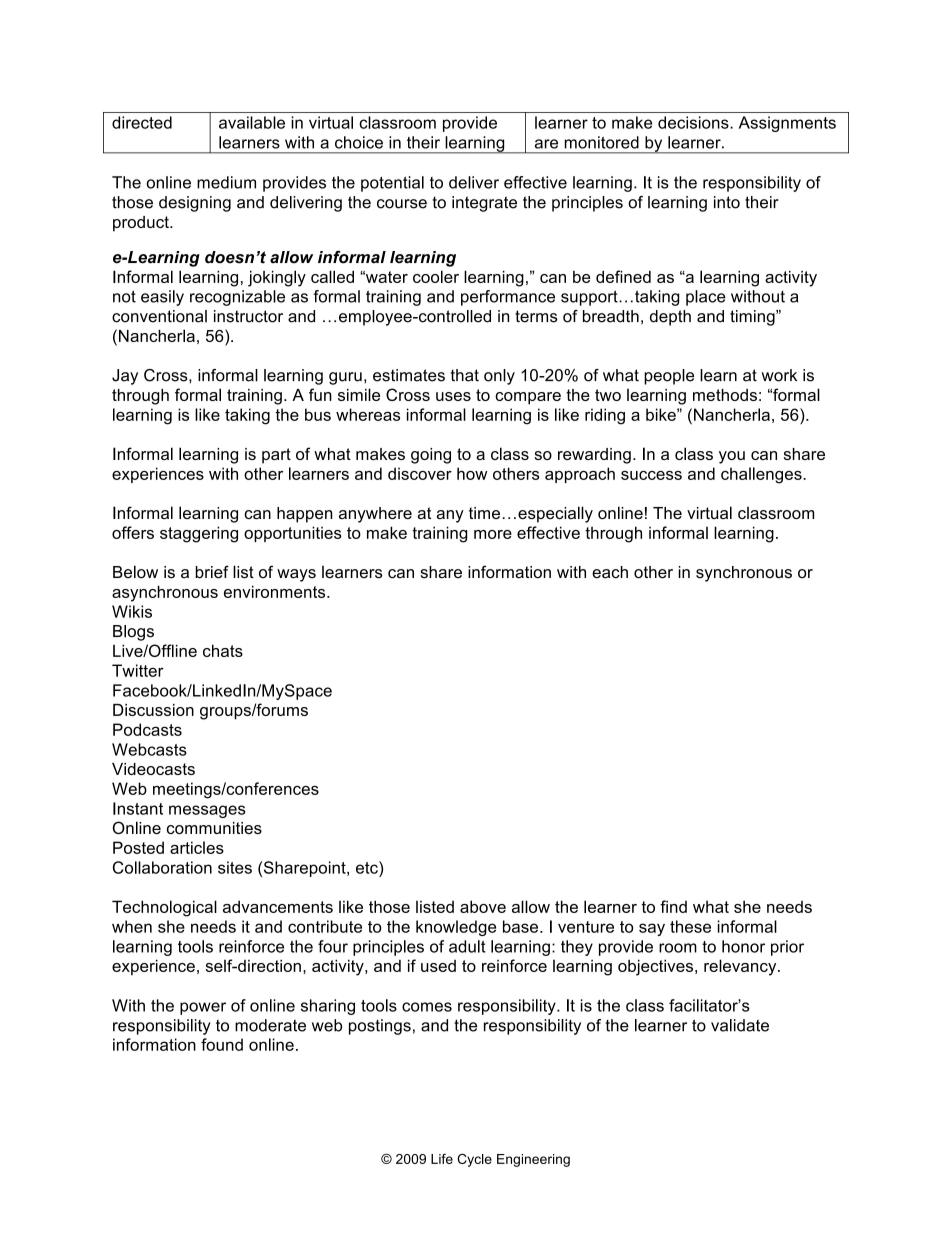 This document has width=952, height=1233. I want to click on medium, so click(226, 182).
